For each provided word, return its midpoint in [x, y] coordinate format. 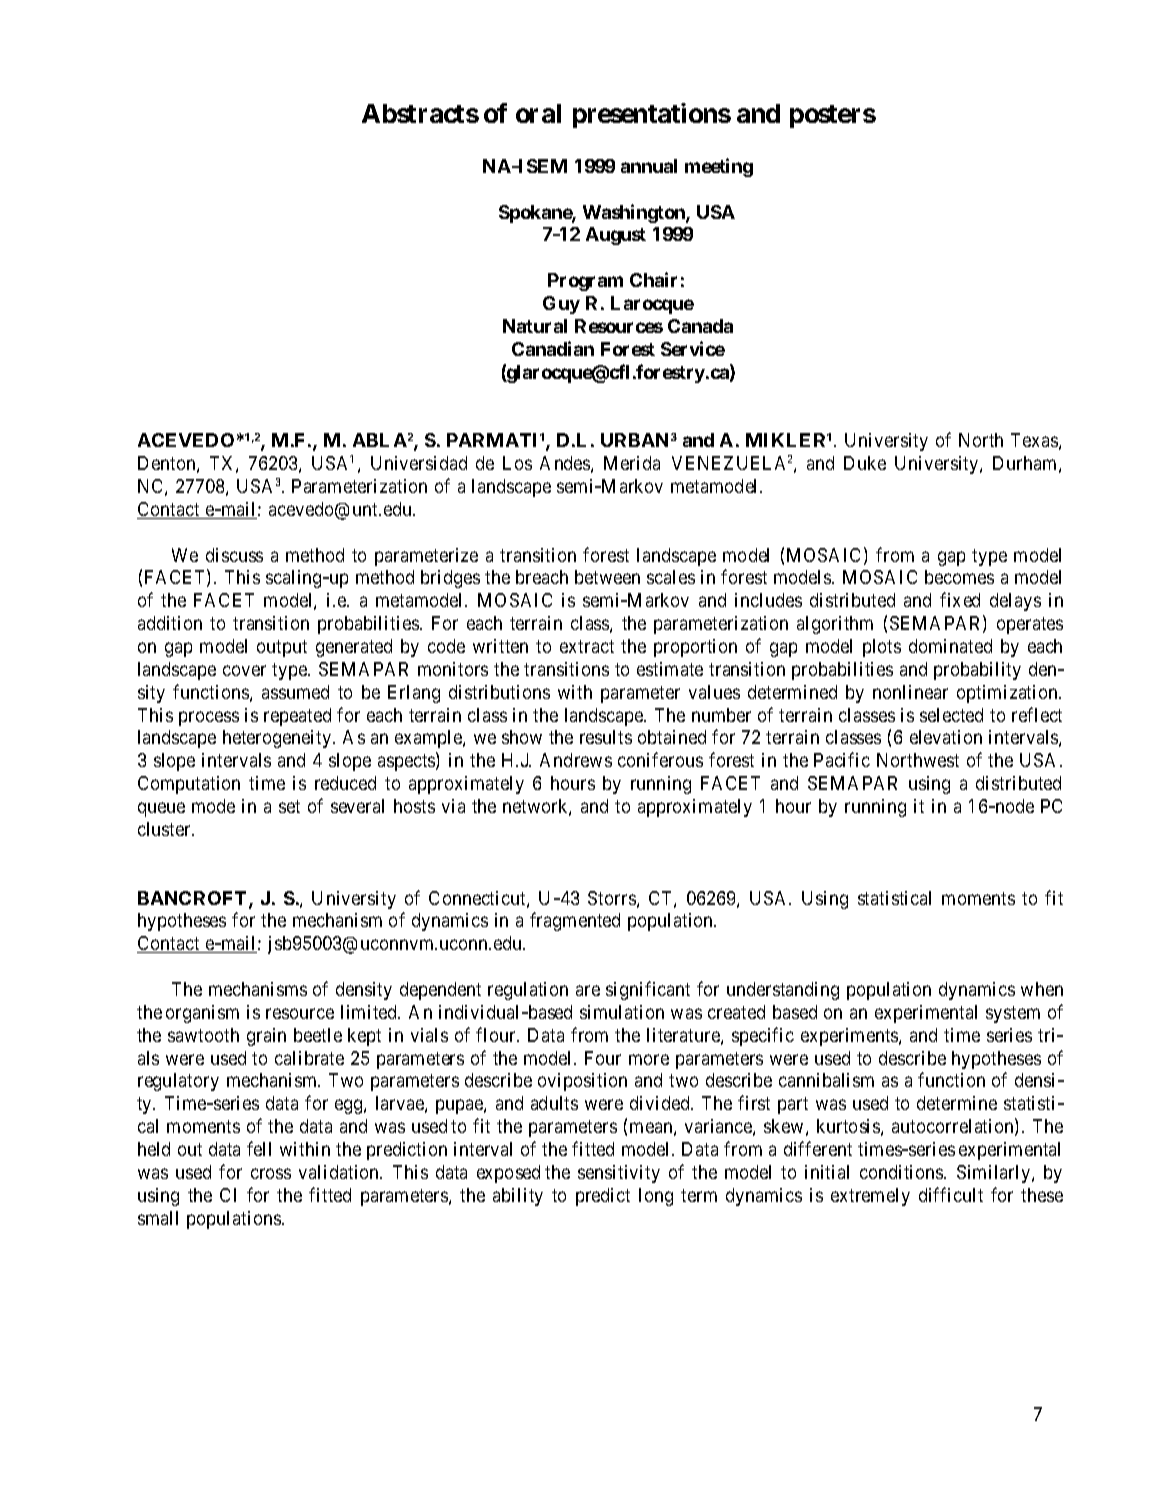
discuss [234, 555]
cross [271, 1173]
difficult [951, 1194]
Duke [865, 463]
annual [649, 166]
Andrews [576, 760]
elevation [946, 737]
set [289, 806]
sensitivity [619, 1174]
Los [517, 463]
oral [538, 113]
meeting [719, 167]
